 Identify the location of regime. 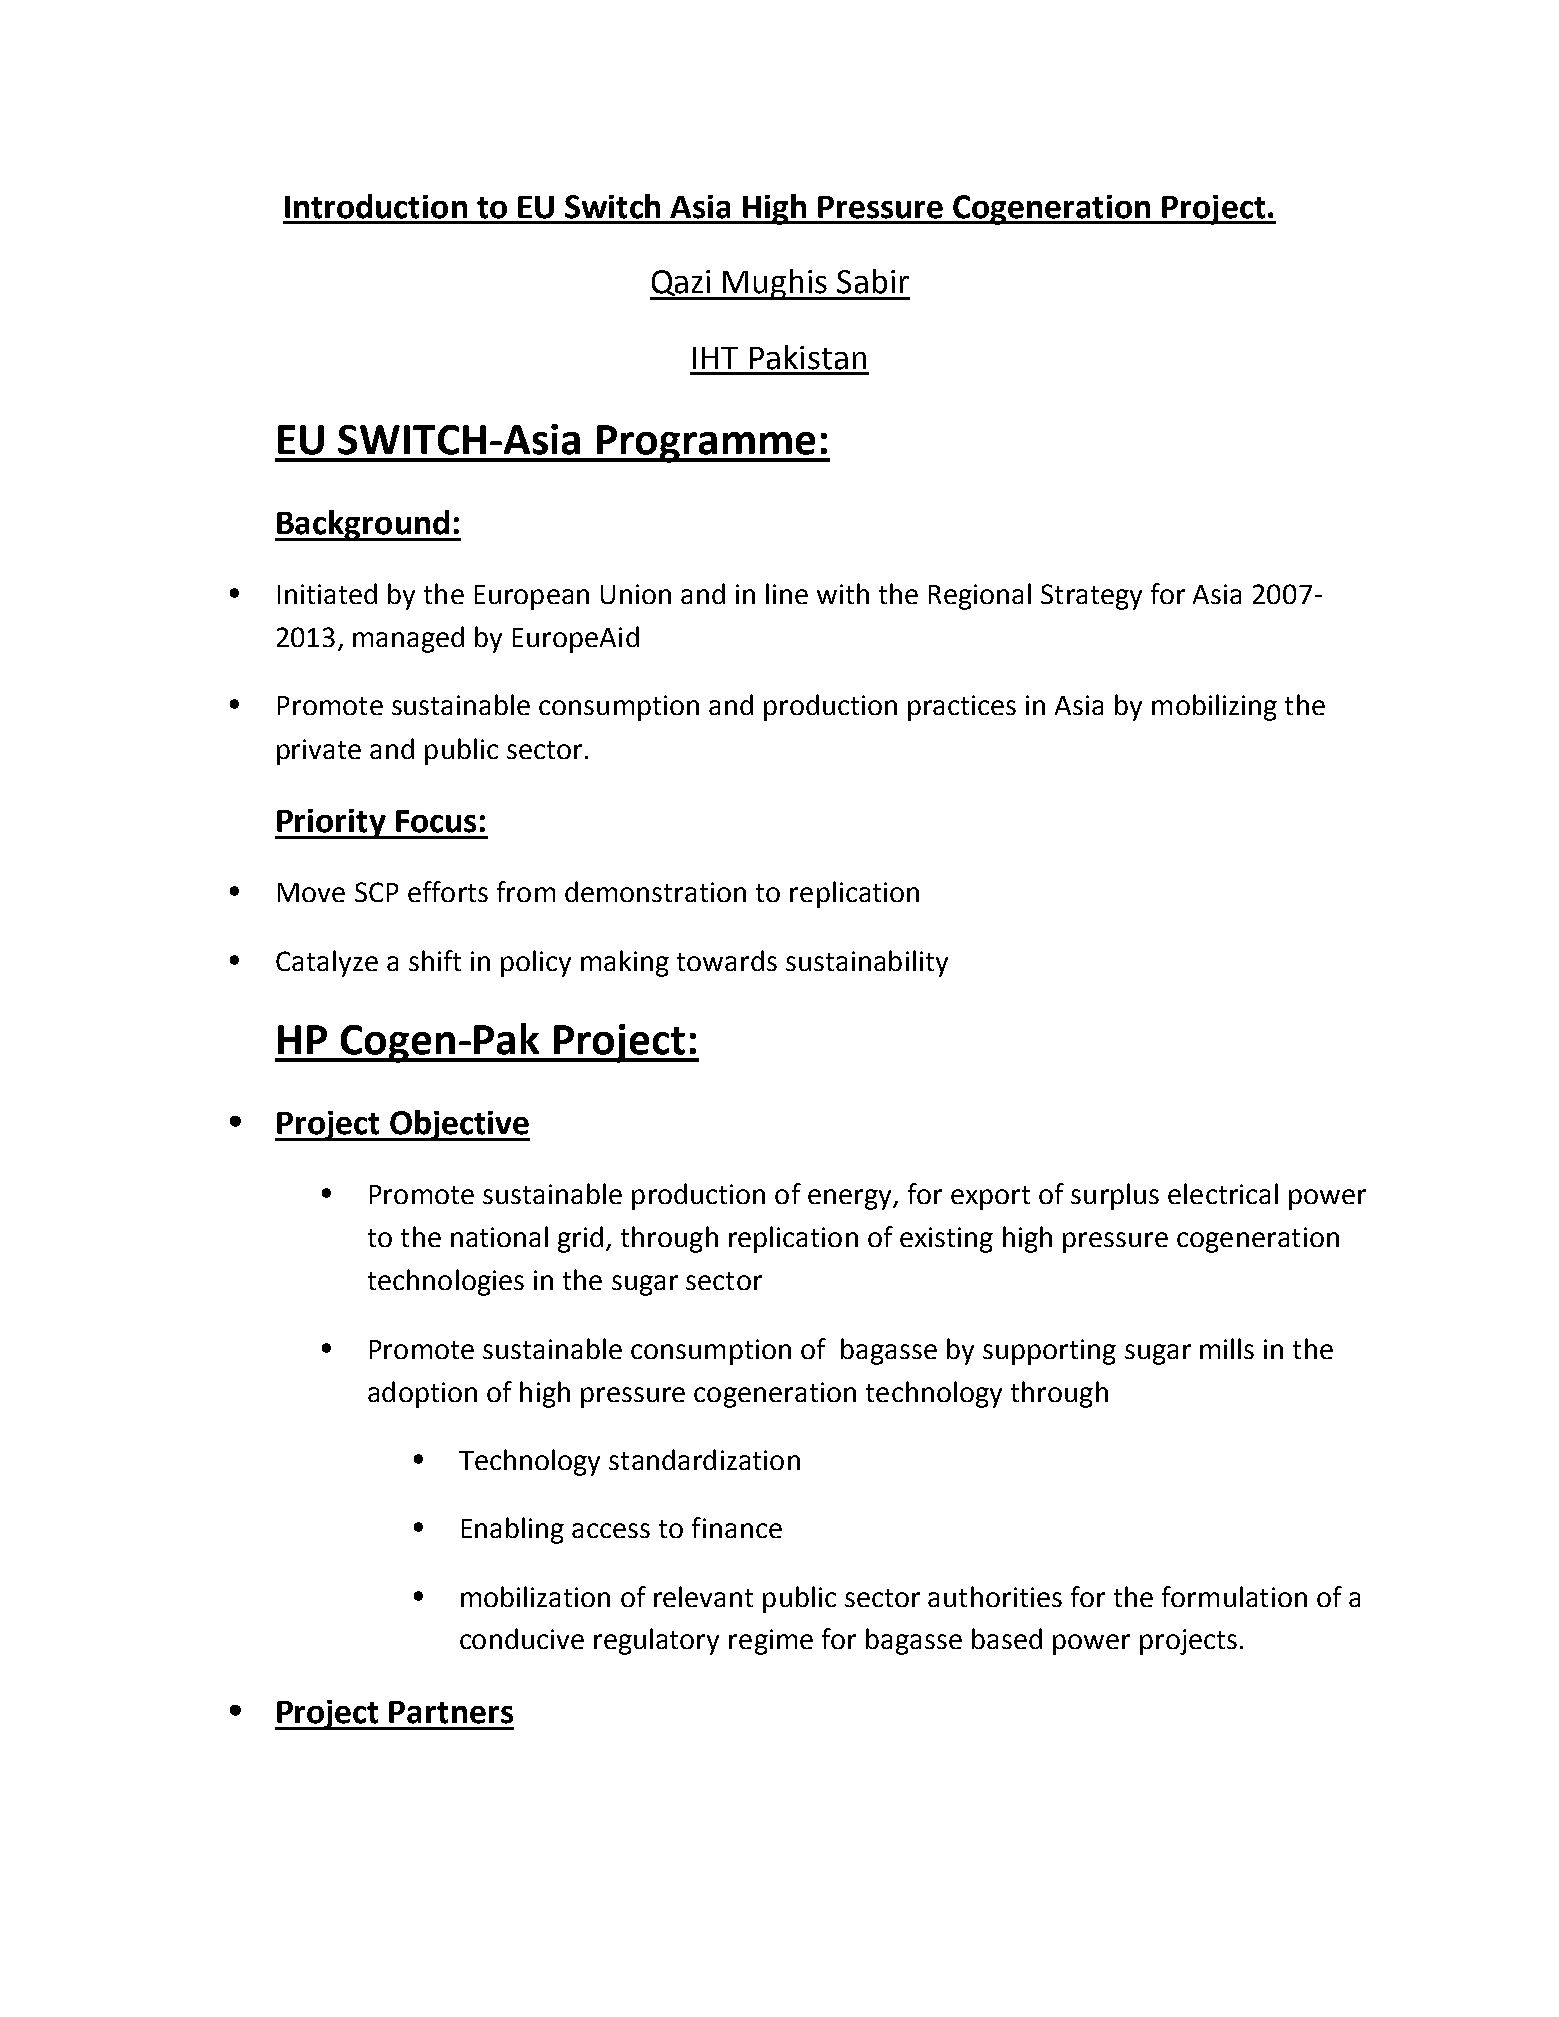
(771, 1642).
